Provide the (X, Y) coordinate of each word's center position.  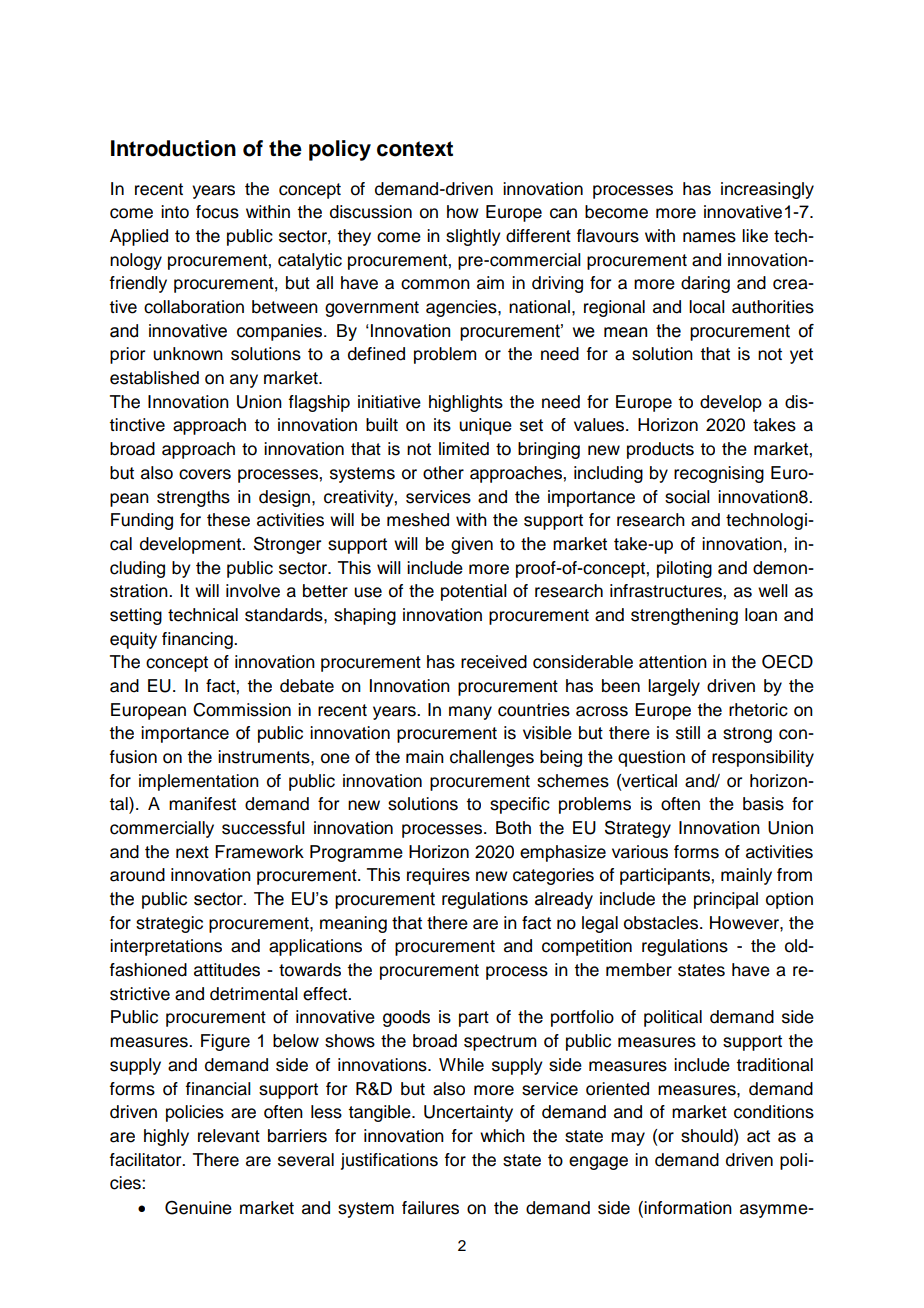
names (709, 237)
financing (198, 640)
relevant (229, 1136)
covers (205, 474)
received (494, 662)
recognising (719, 474)
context (415, 149)
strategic (169, 924)
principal (726, 900)
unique (485, 426)
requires (438, 876)
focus (217, 212)
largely (674, 687)
